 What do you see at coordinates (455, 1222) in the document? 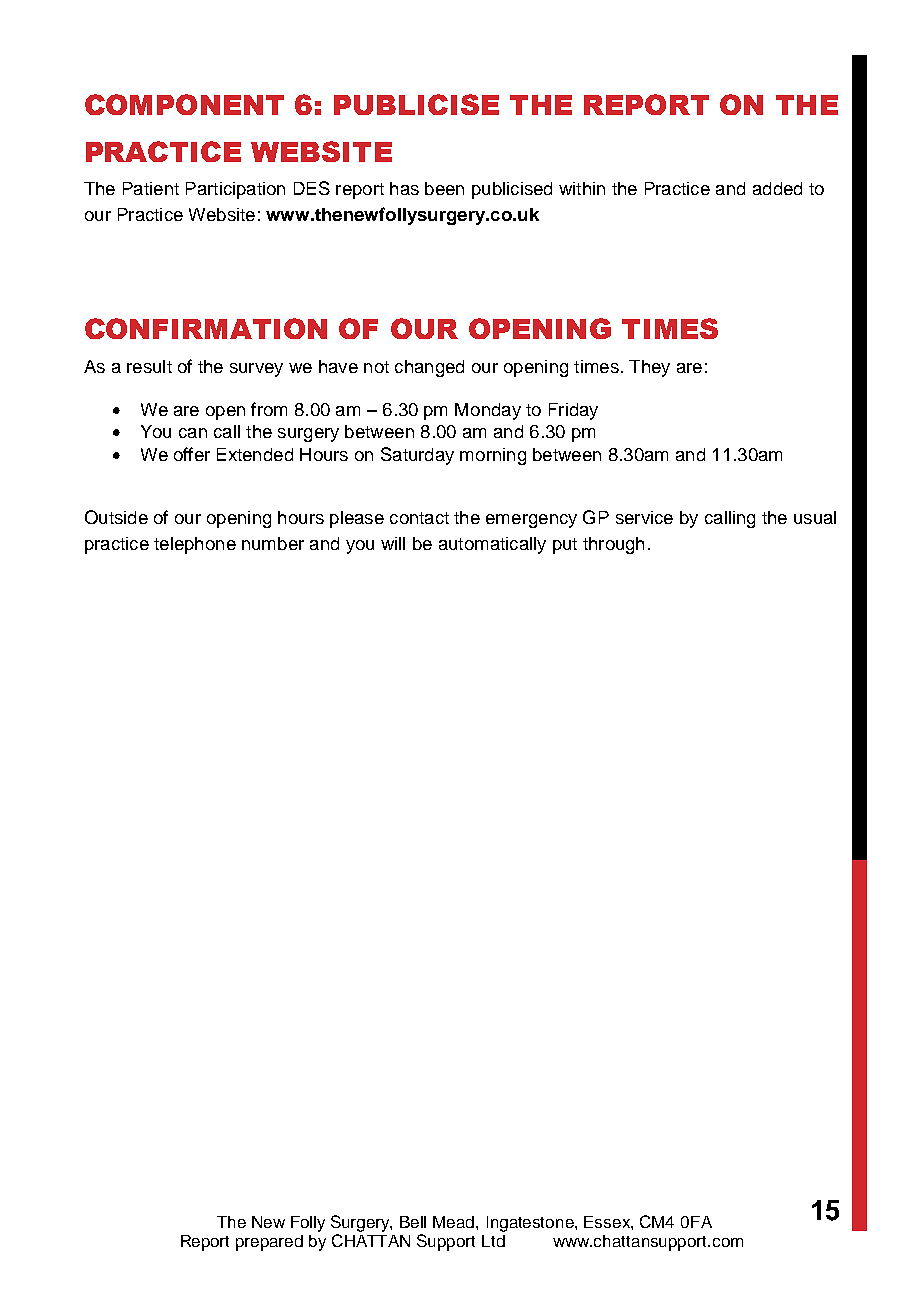
I see `Mead` at bounding box center [455, 1222].
